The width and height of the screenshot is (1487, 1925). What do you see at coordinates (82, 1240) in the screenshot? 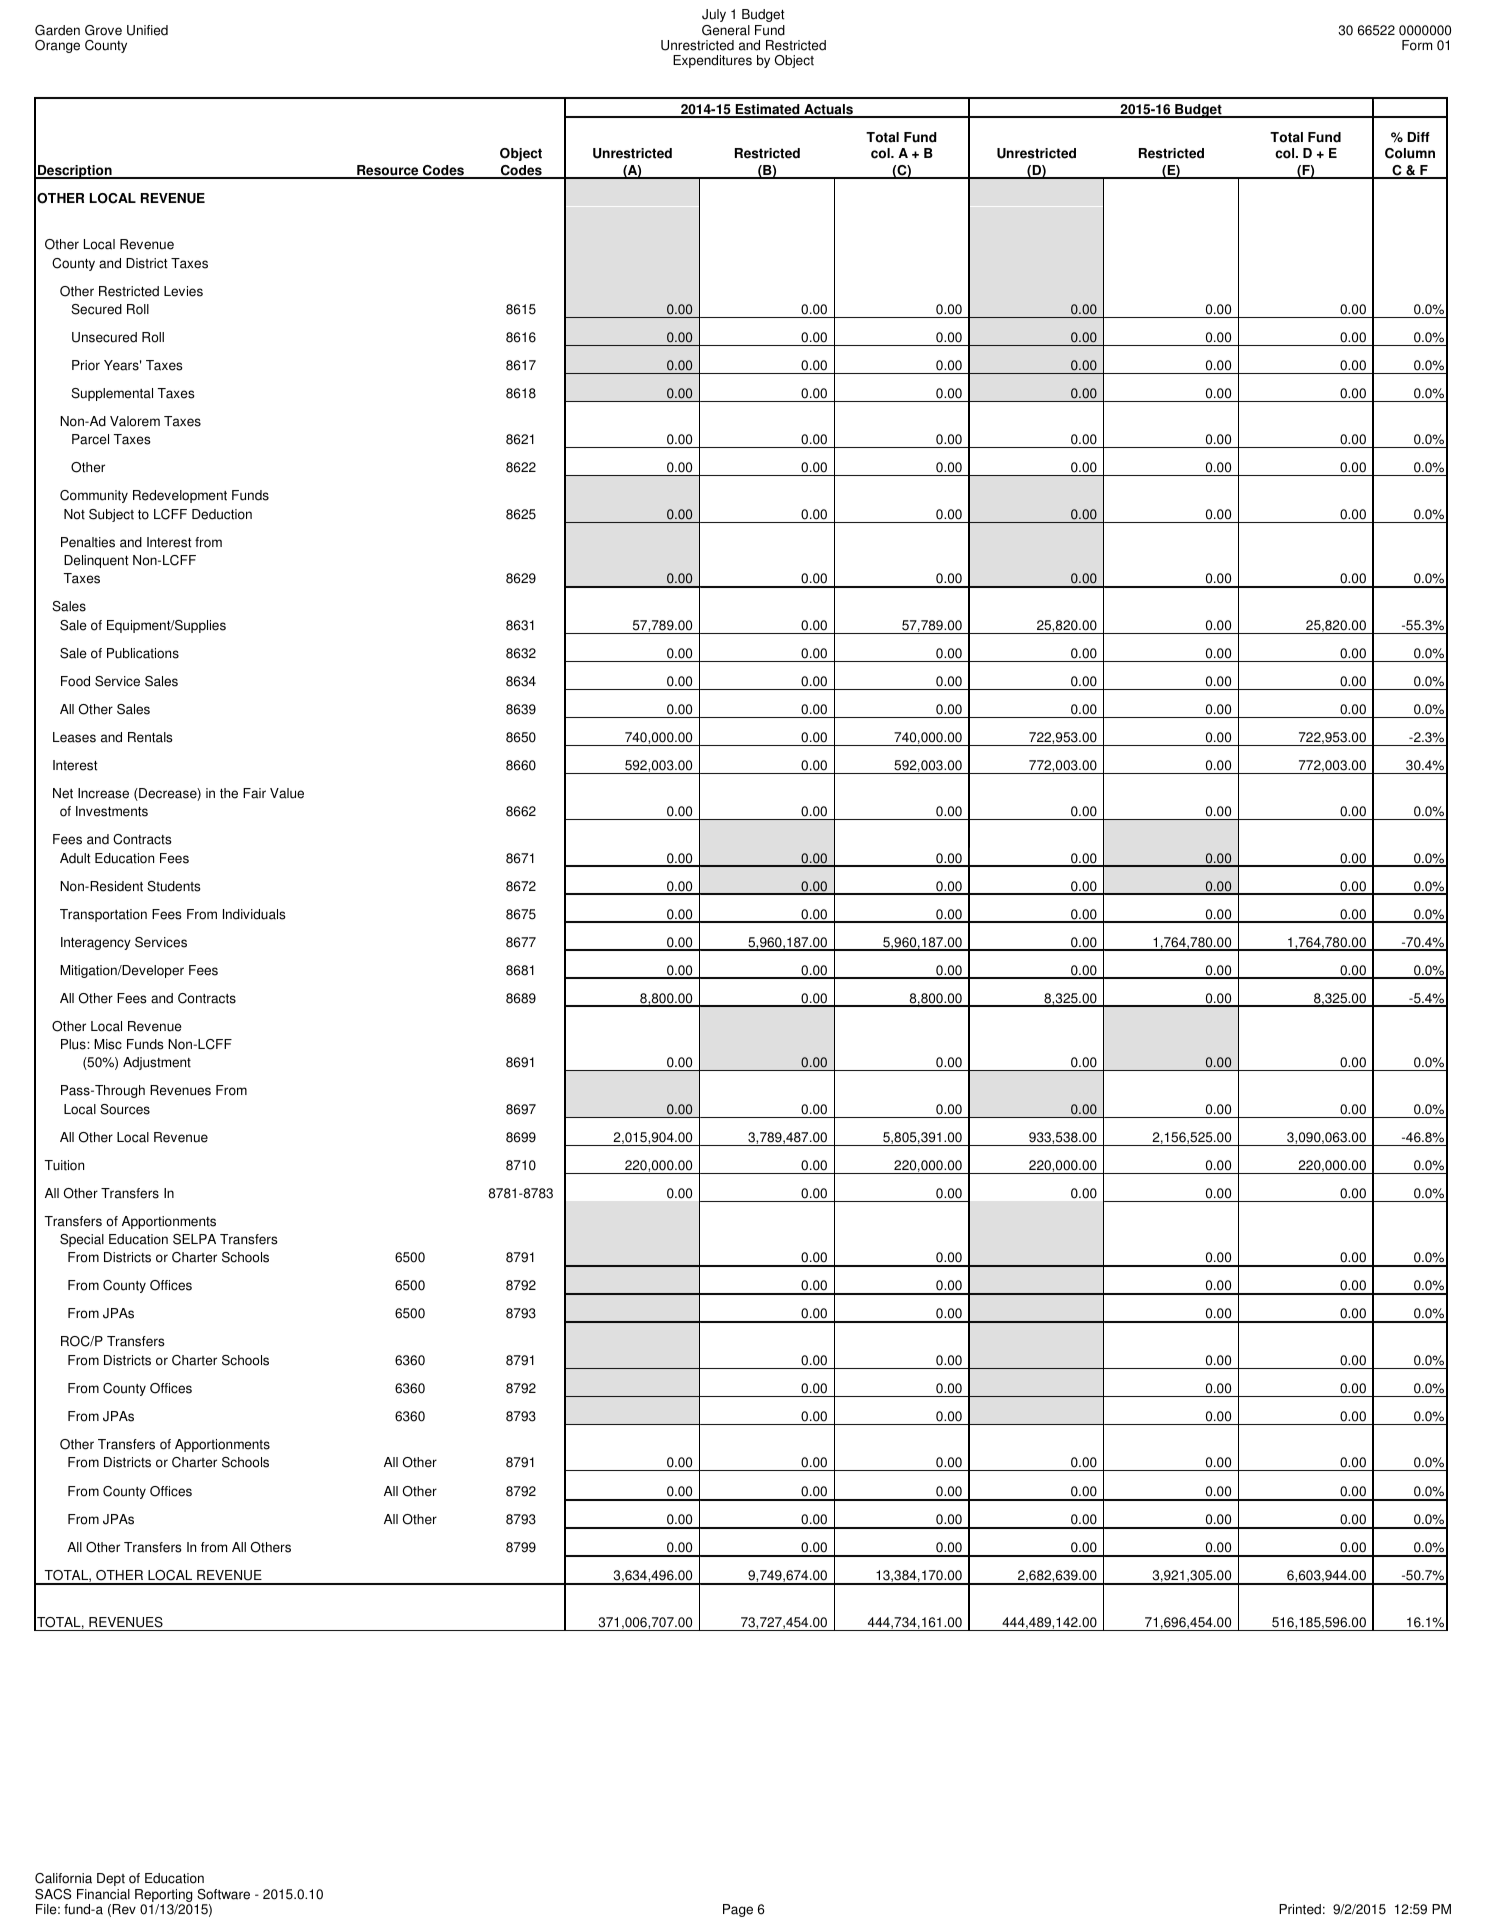
I see `Special` at bounding box center [82, 1240].
